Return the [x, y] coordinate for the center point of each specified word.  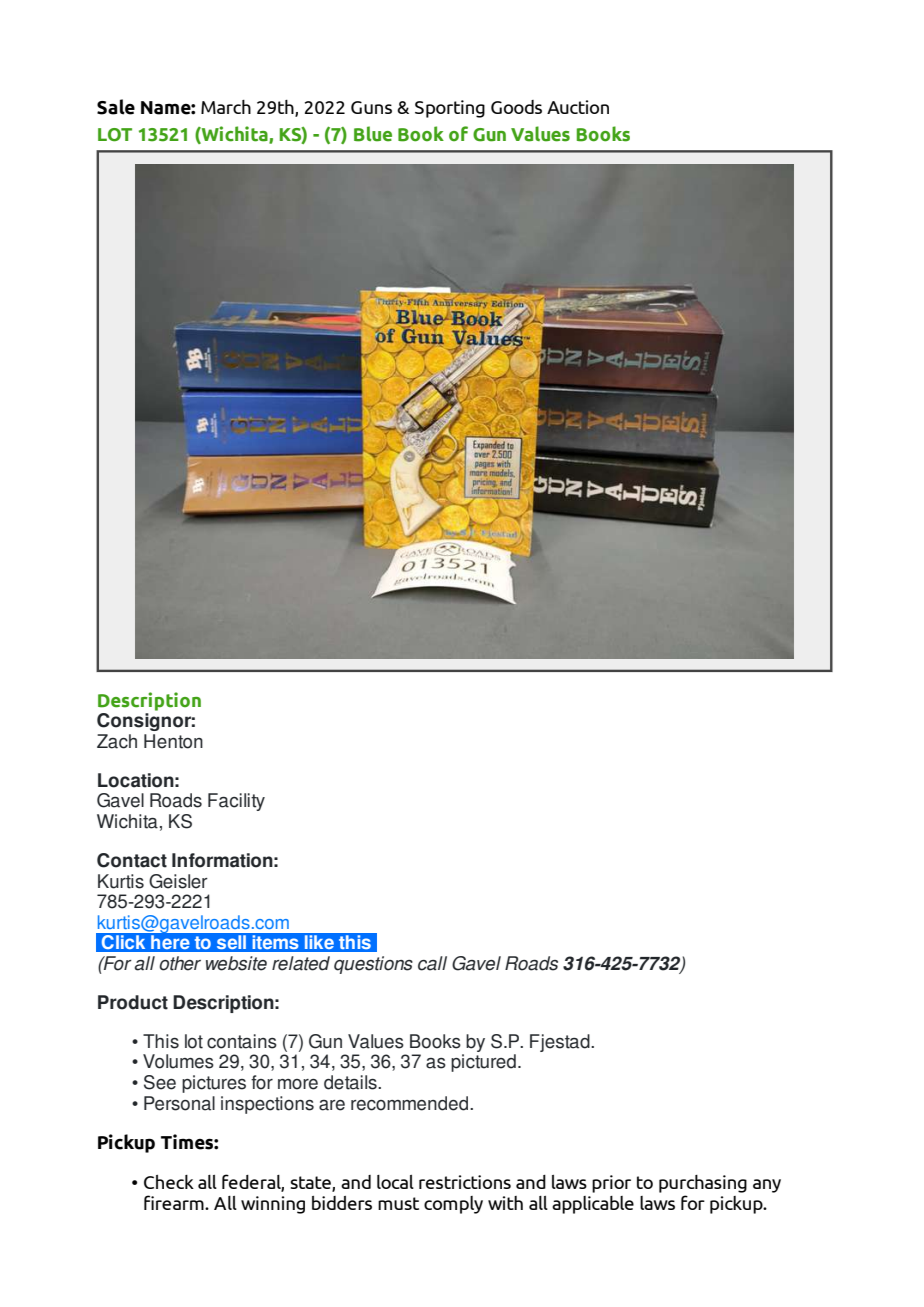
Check [169, 1182]
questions [373, 965]
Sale [116, 107]
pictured [483, 1063]
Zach [117, 741]
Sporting [450, 109]
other [180, 963]
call [432, 963]
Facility [236, 802]
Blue [373, 134]
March [226, 107]
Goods [516, 107]
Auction [578, 107]
